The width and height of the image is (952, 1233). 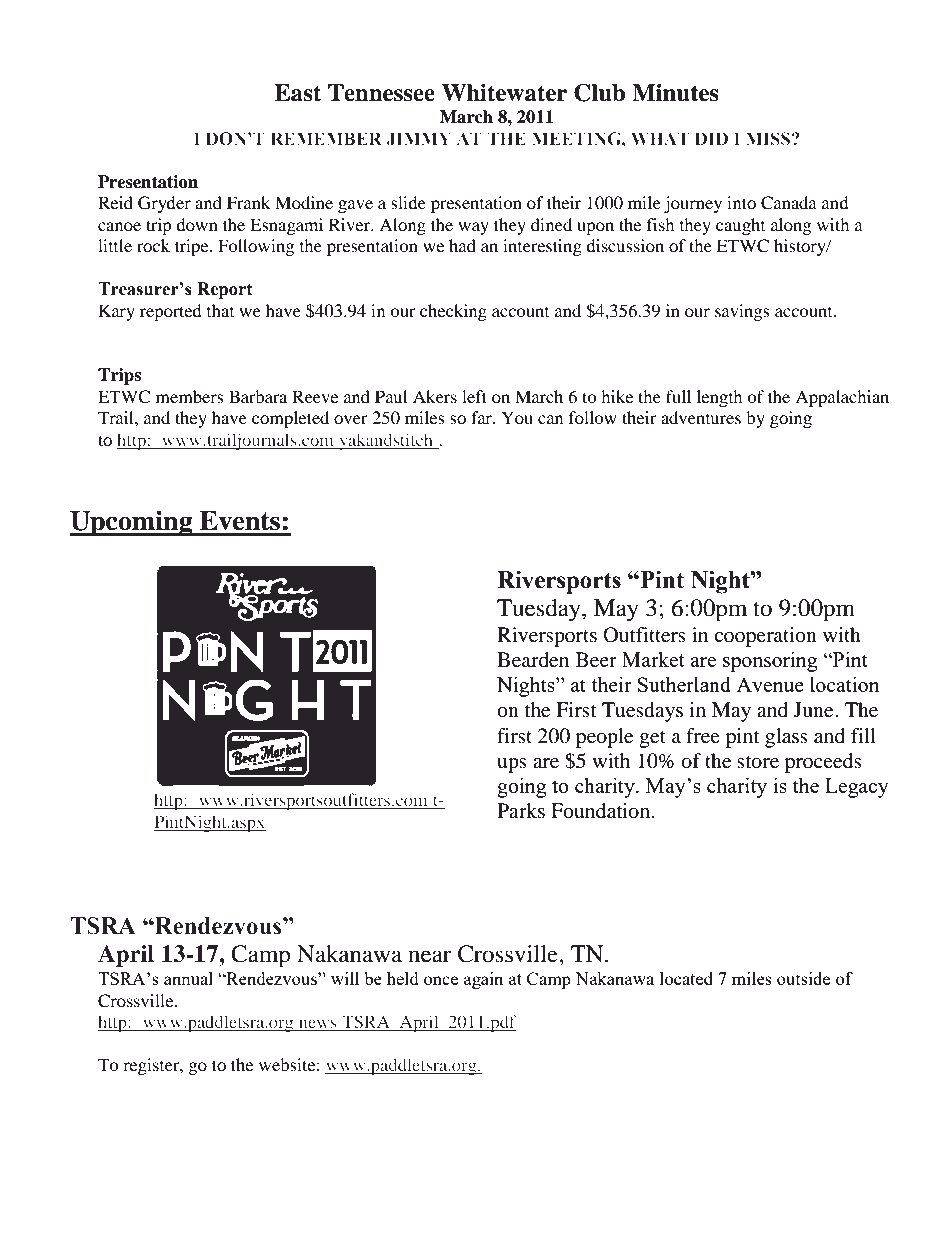 I want to click on East, so click(x=297, y=93).
